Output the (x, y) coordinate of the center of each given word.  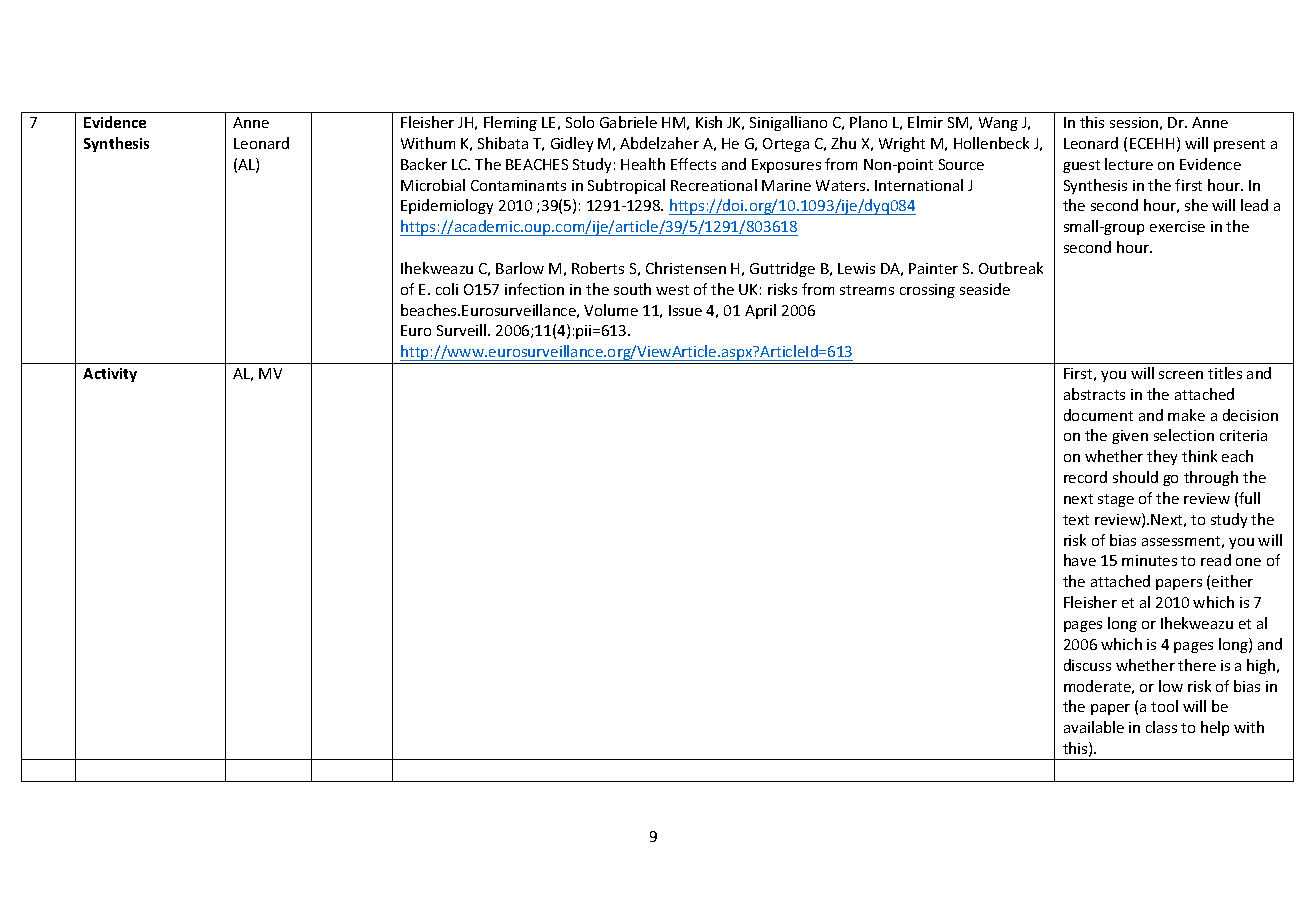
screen (1181, 375)
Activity (110, 375)
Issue (685, 310)
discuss (1087, 665)
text (1076, 520)
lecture (1129, 164)
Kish (709, 122)
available (1094, 727)
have (1080, 560)
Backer (424, 164)
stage (1116, 500)
